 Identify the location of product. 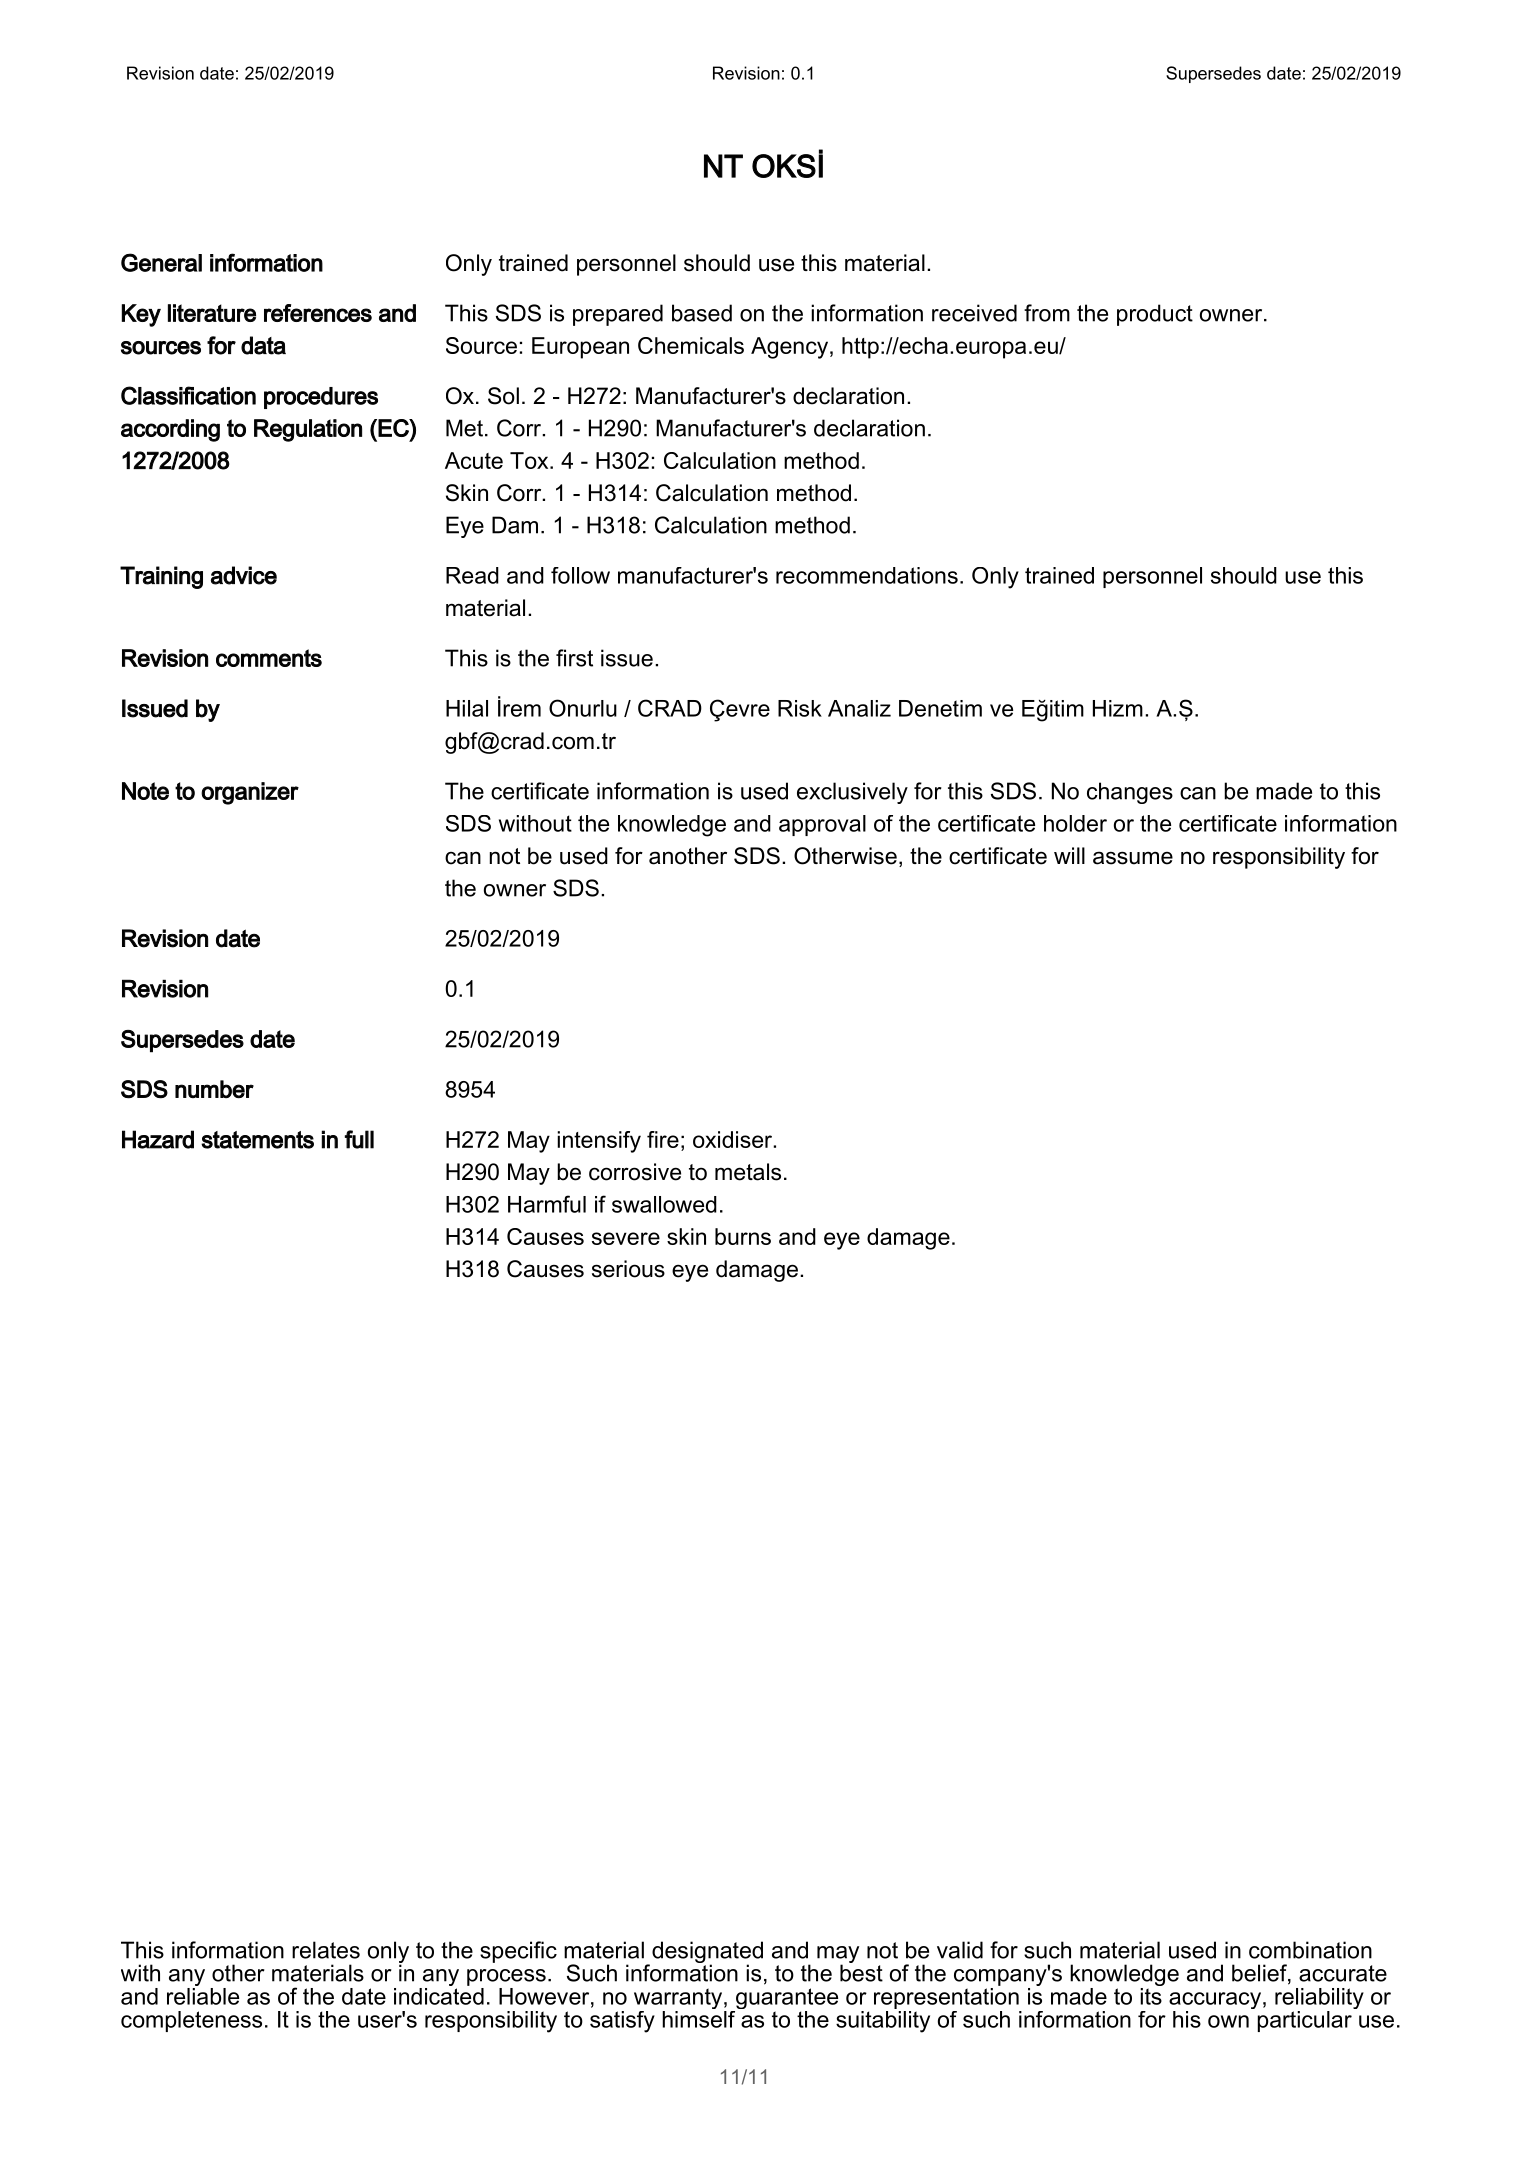
(1155, 315).
